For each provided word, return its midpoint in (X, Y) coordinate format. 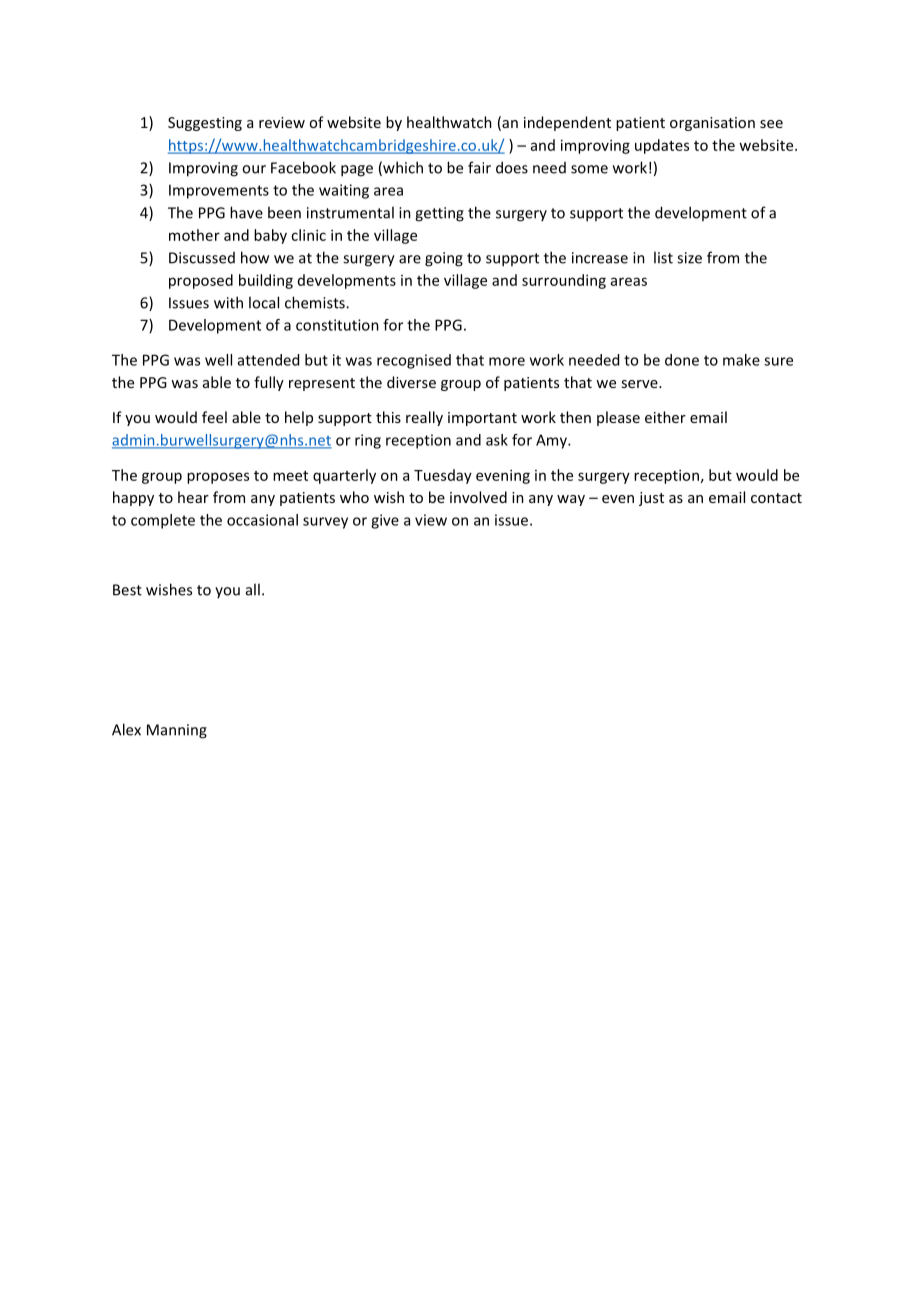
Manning (177, 731)
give (385, 521)
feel (214, 417)
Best (127, 590)
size (689, 258)
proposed (201, 281)
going (444, 259)
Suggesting (205, 124)
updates (662, 146)
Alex (126, 729)
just (651, 499)
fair (479, 167)
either (665, 417)
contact (776, 498)
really (424, 418)
